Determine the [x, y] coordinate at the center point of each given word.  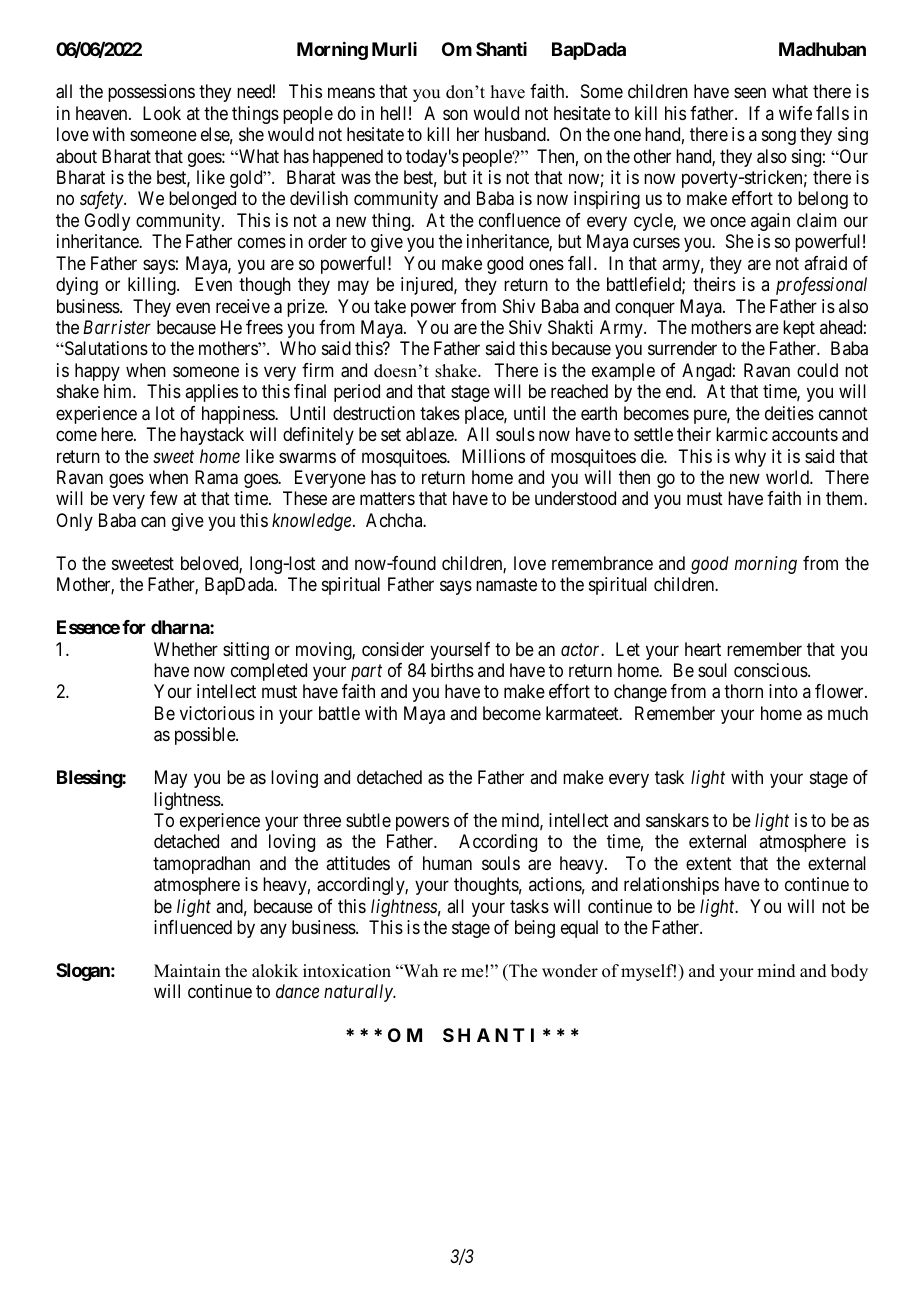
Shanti [501, 49]
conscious [771, 670]
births [452, 670]
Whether [186, 649]
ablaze [430, 434]
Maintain [187, 970]
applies [211, 393]
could [817, 370]
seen [750, 93]
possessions [151, 93]
